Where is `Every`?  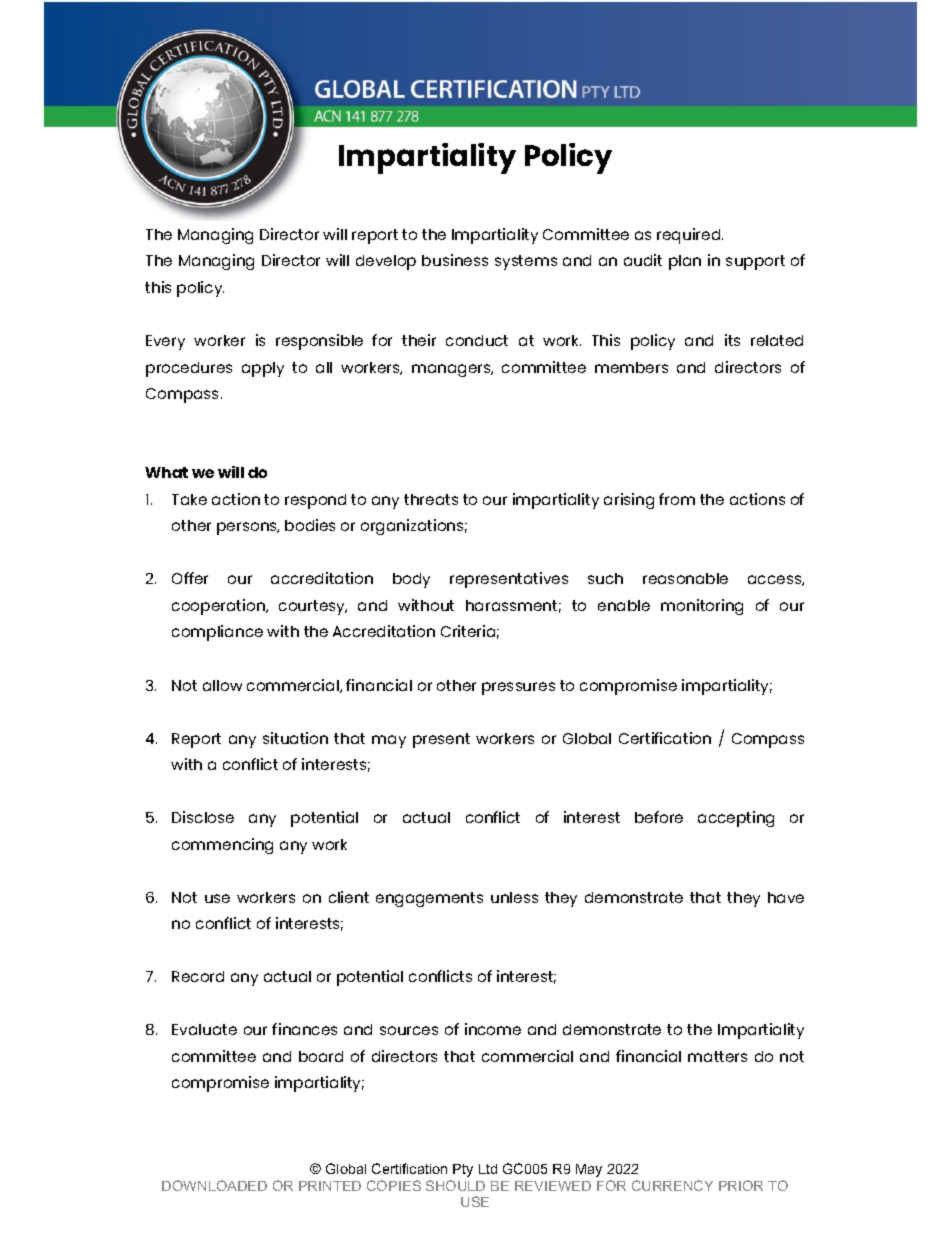
Every is located at coordinates (165, 342).
